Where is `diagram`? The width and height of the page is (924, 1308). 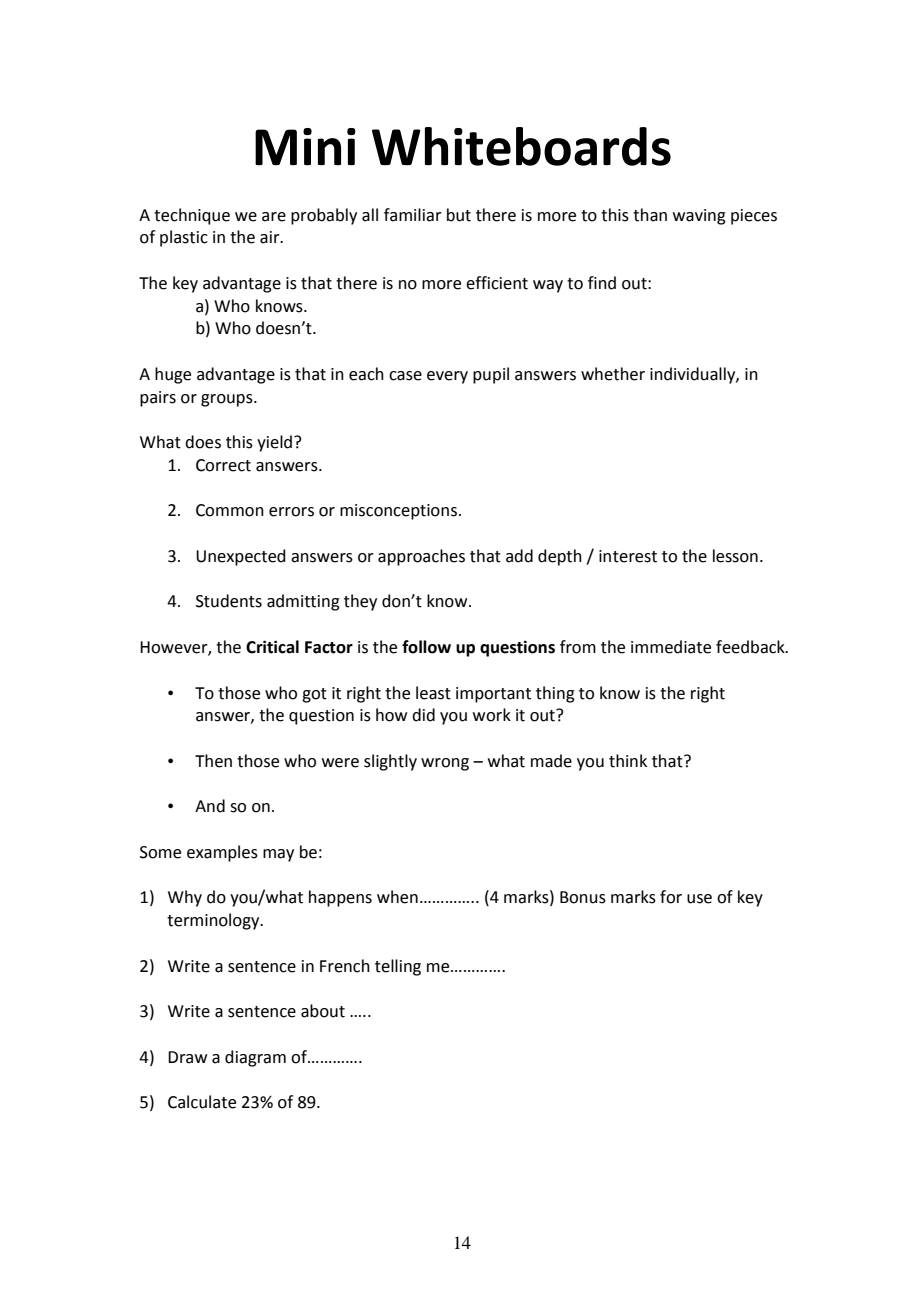
diagram is located at coordinates (255, 1058).
